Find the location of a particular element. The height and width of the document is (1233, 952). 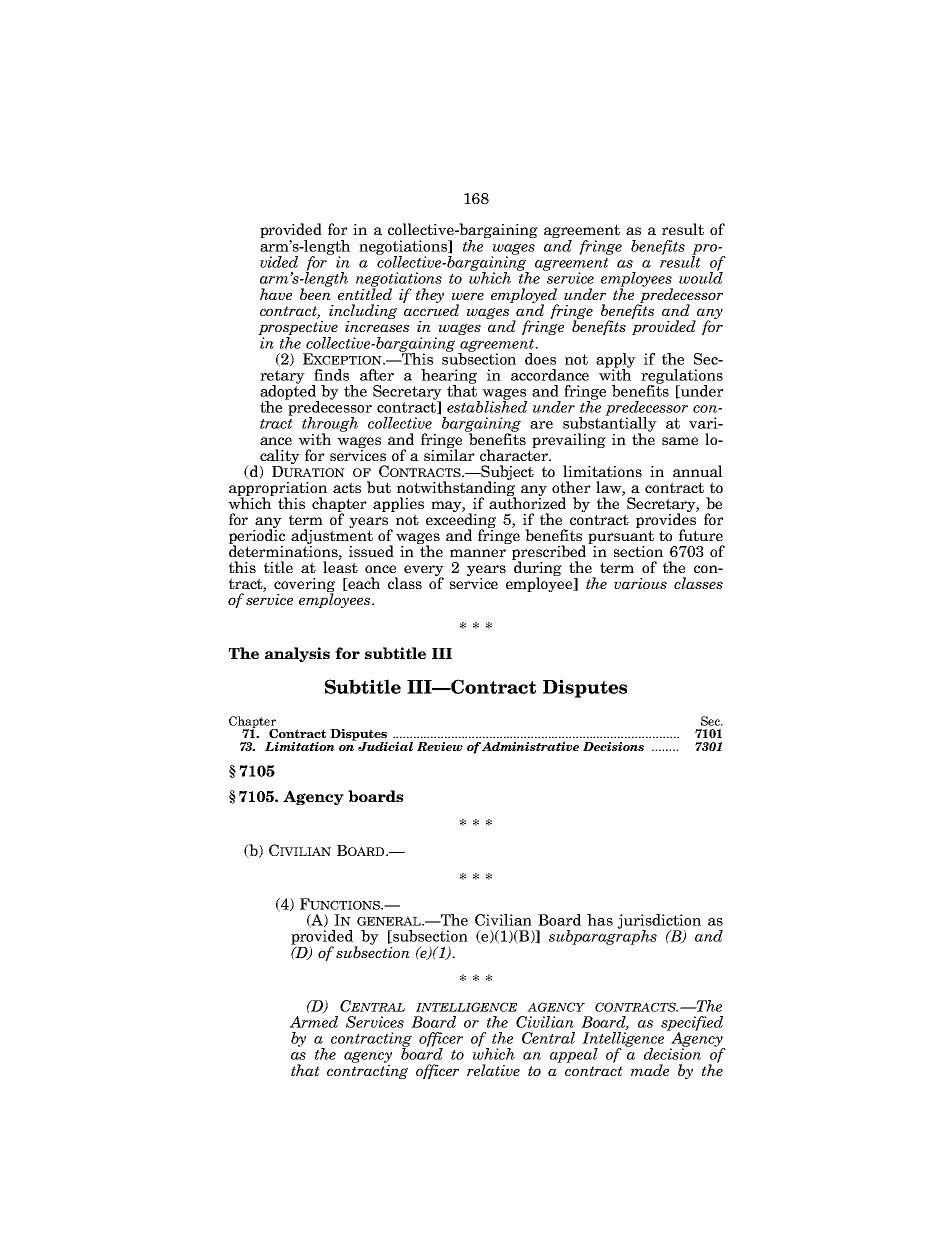

appropriation is located at coordinates (278, 490).
